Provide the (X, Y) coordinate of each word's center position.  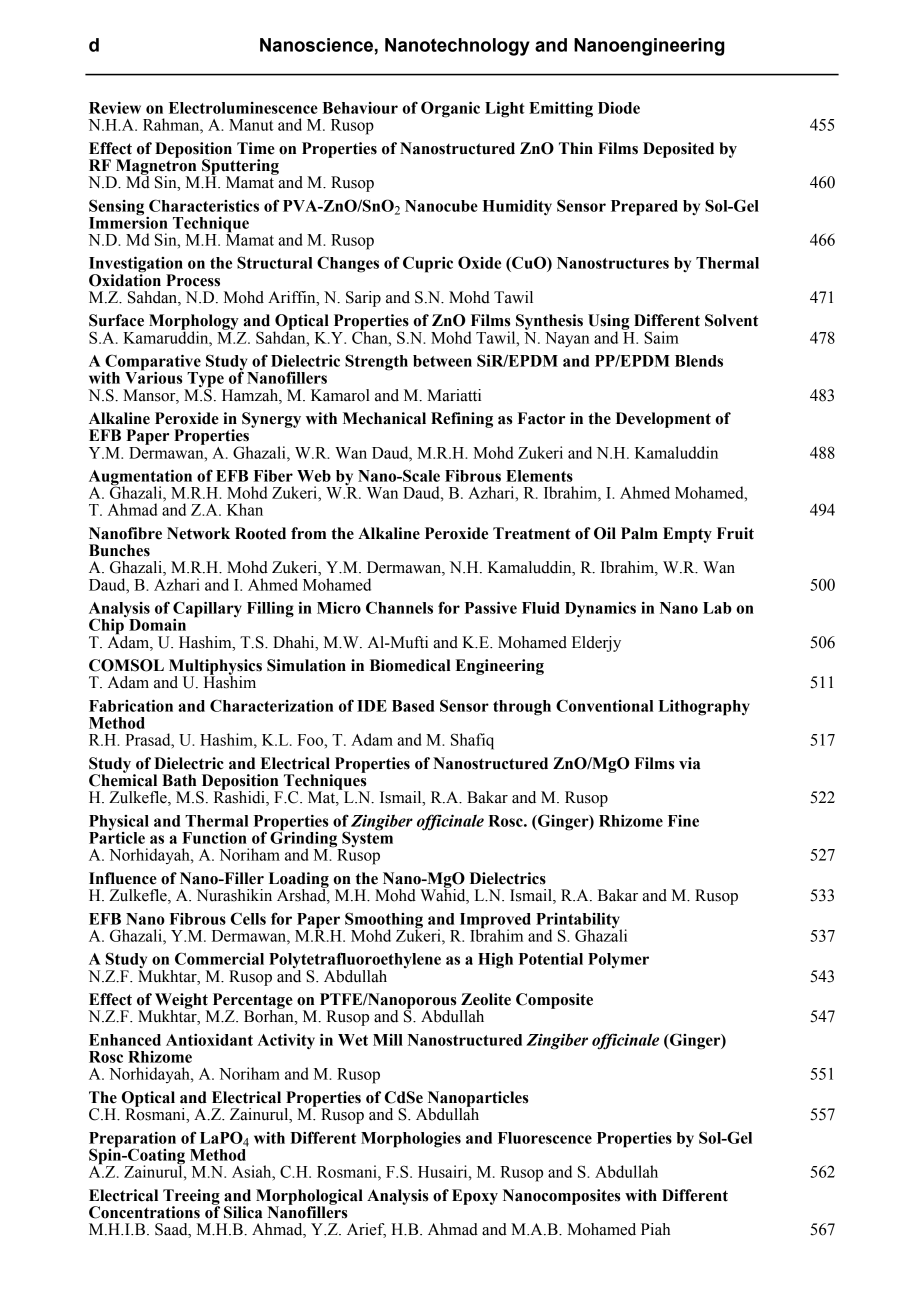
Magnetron (157, 167)
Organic (450, 109)
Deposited (678, 150)
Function (214, 838)
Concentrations (144, 1212)
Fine (683, 821)
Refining (462, 420)
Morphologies (411, 1139)
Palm (639, 533)
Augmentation (142, 478)
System (366, 839)
